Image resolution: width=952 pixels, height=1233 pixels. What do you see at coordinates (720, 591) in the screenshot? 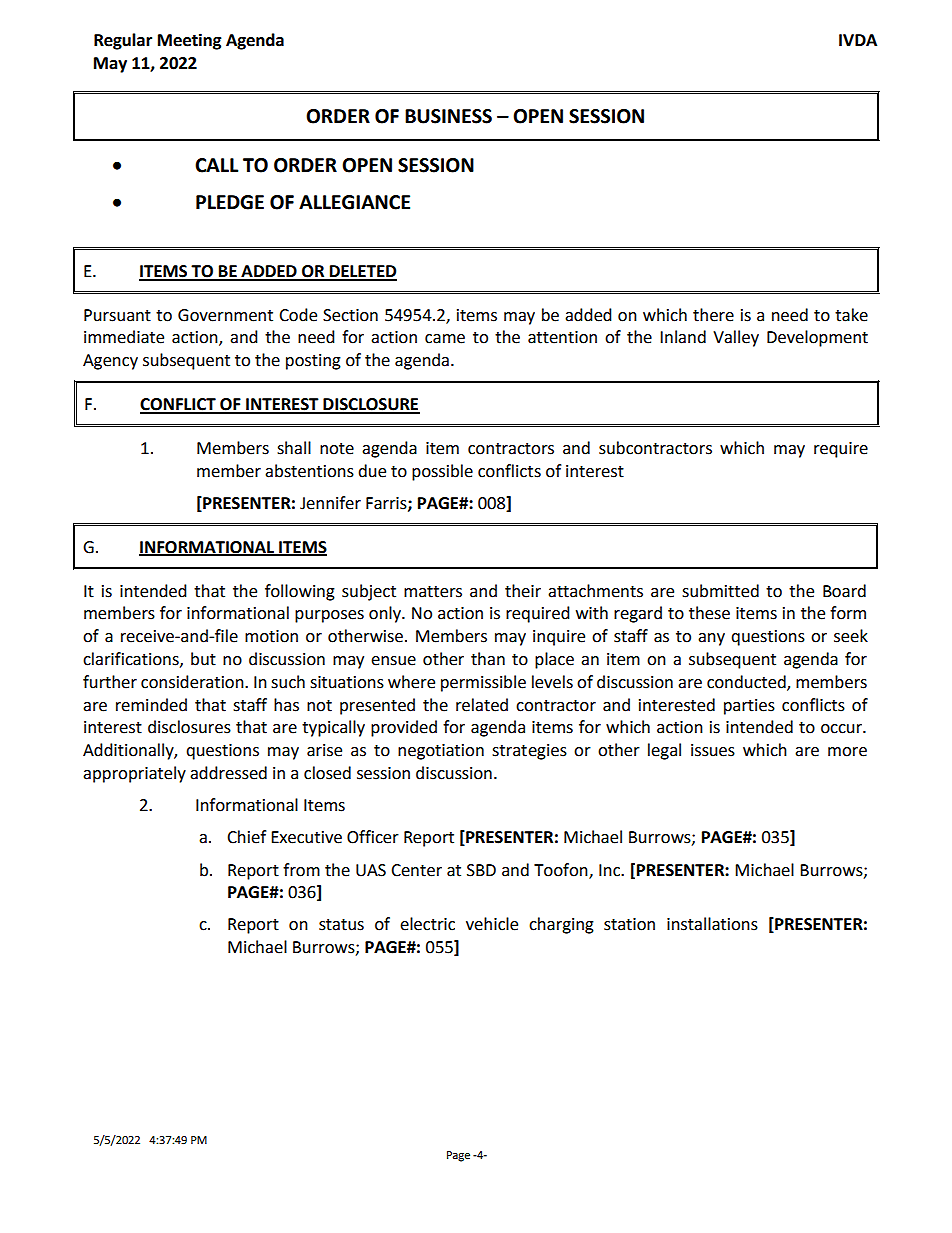
I see `submitted` at bounding box center [720, 591].
